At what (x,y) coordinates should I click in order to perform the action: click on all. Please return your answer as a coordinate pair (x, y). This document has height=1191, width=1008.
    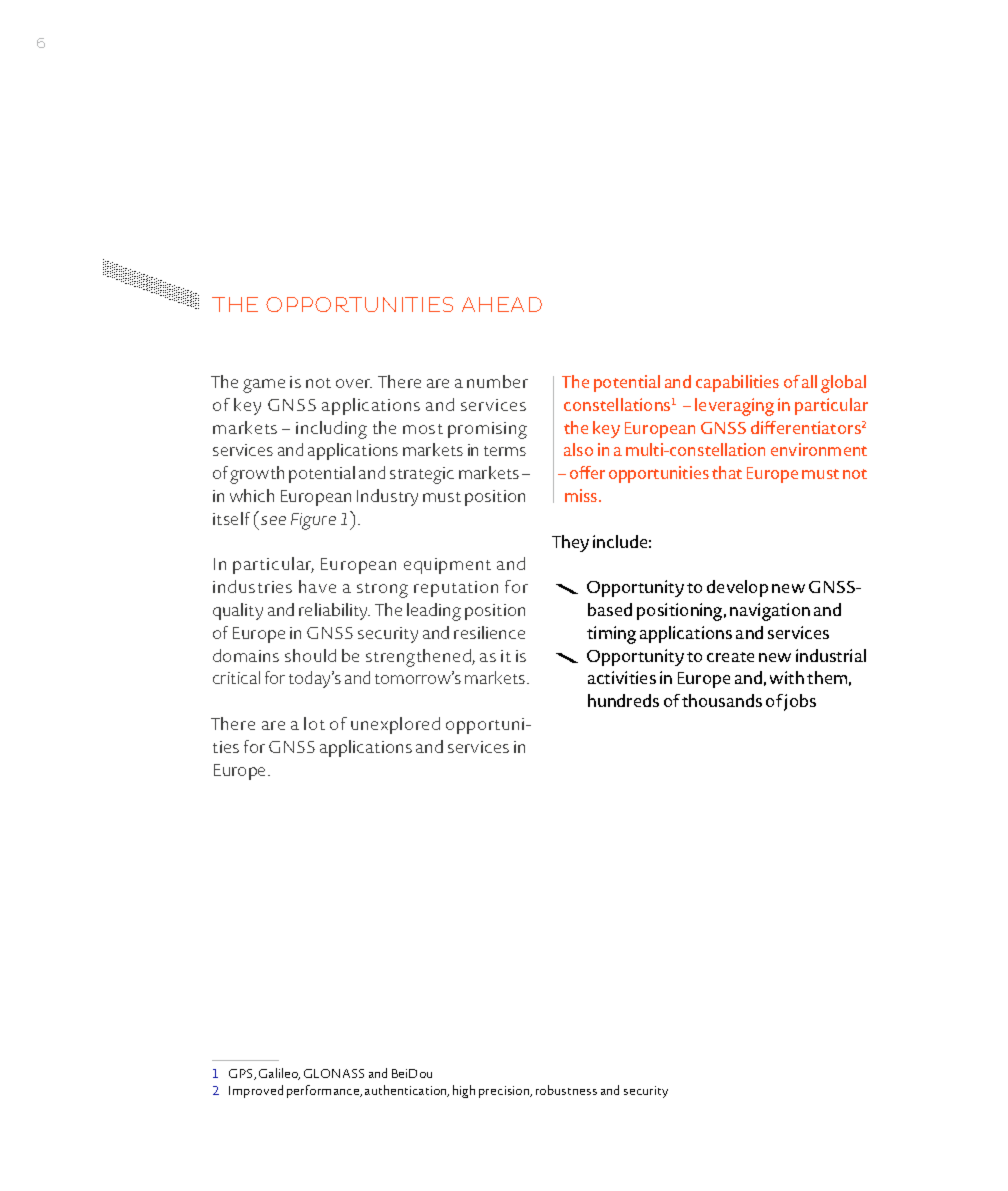
    Looking at the image, I should click on (809, 381).
